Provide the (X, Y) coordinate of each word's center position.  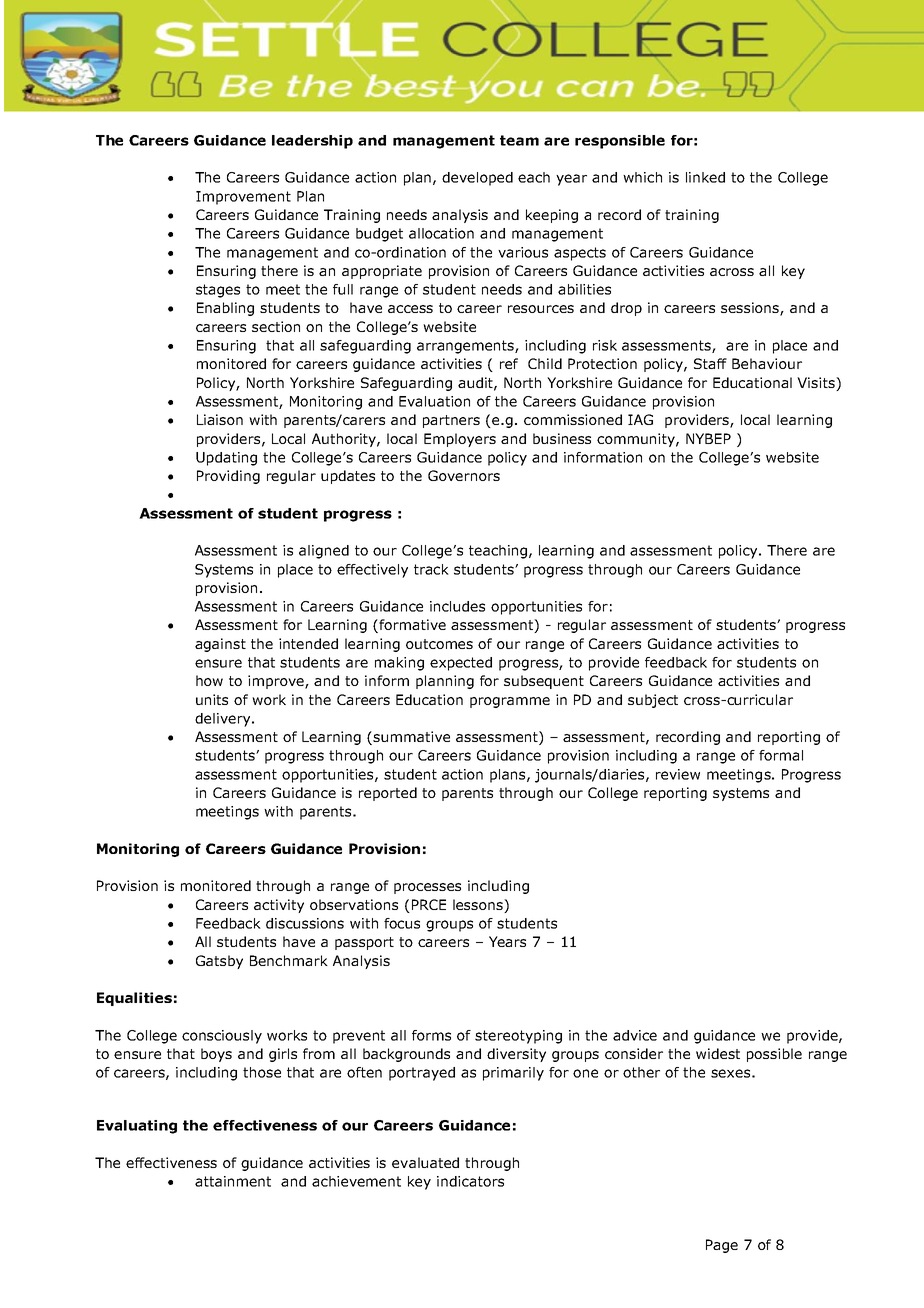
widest (718, 1053)
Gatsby (219, 962)
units (212, 699)
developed (477, 179)
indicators (470, 1181)
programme (510, 702)
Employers (460, 440)
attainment (233, 1181)
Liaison (220, 419)
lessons (479, 906)
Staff (710, 363)
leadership (312, 142)
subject (653, 701)
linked (705, 177)
